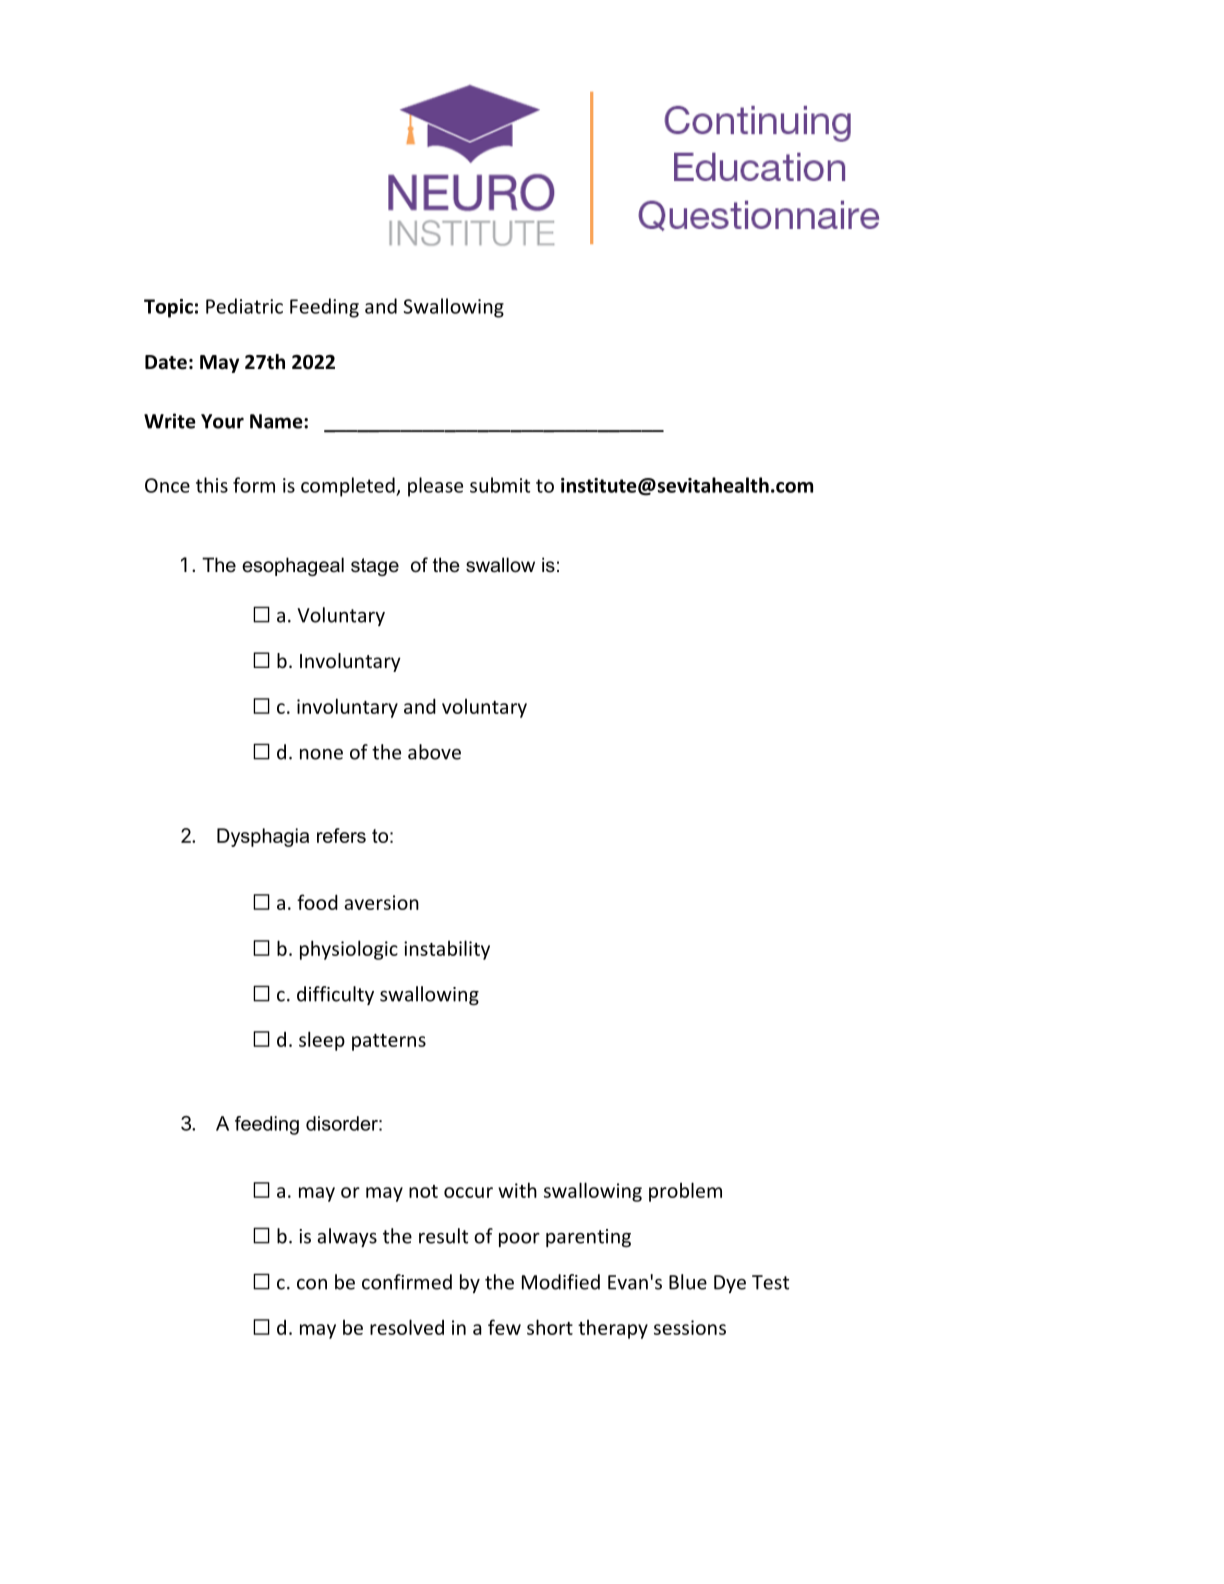 This image has height=1584, width=1224. Describe the element at coordinates (447, 950) in the image. I see `instability` at that location.
